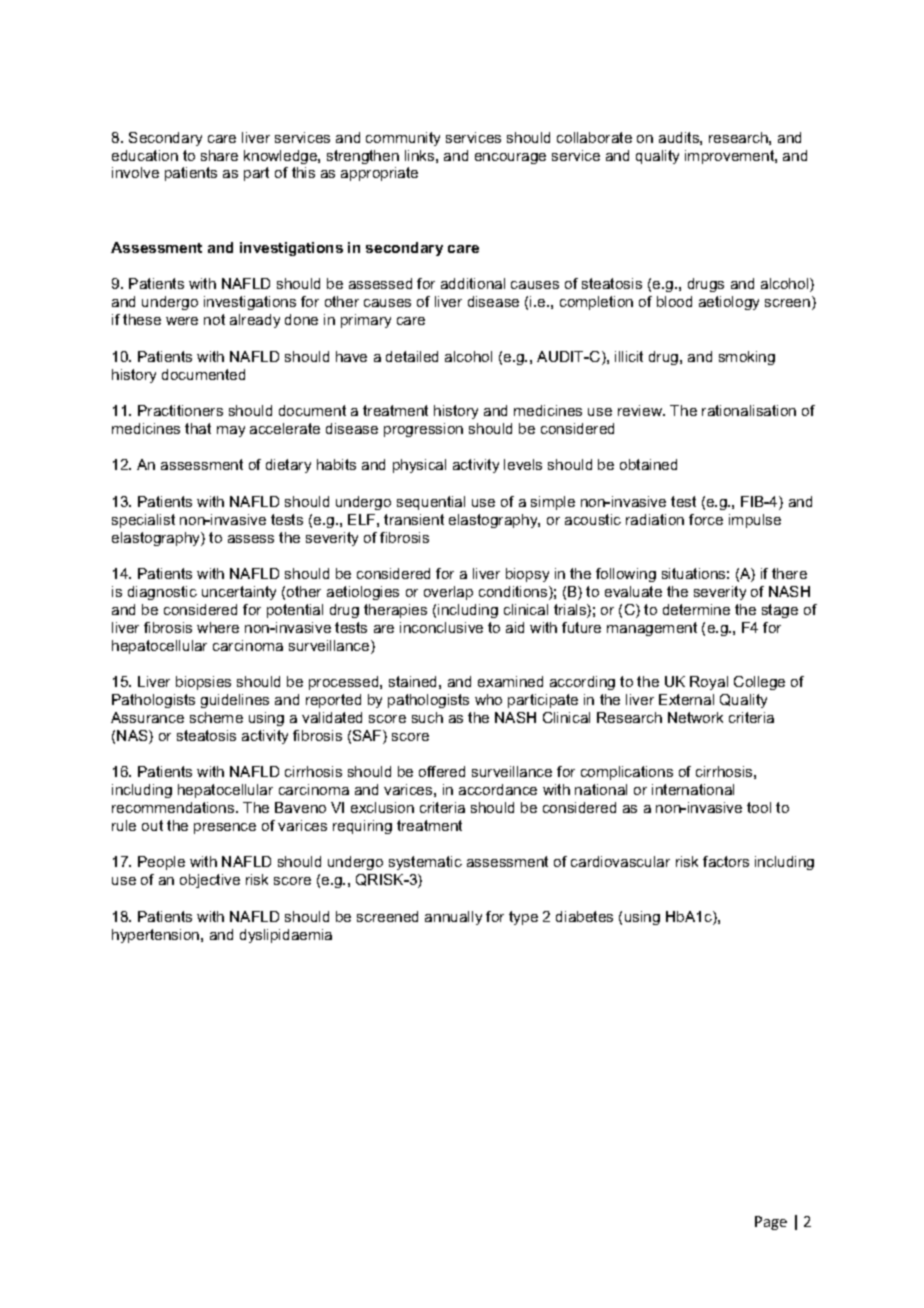 This image has width=924, height=1308. I want to click on Page, so click(771, 1223).
